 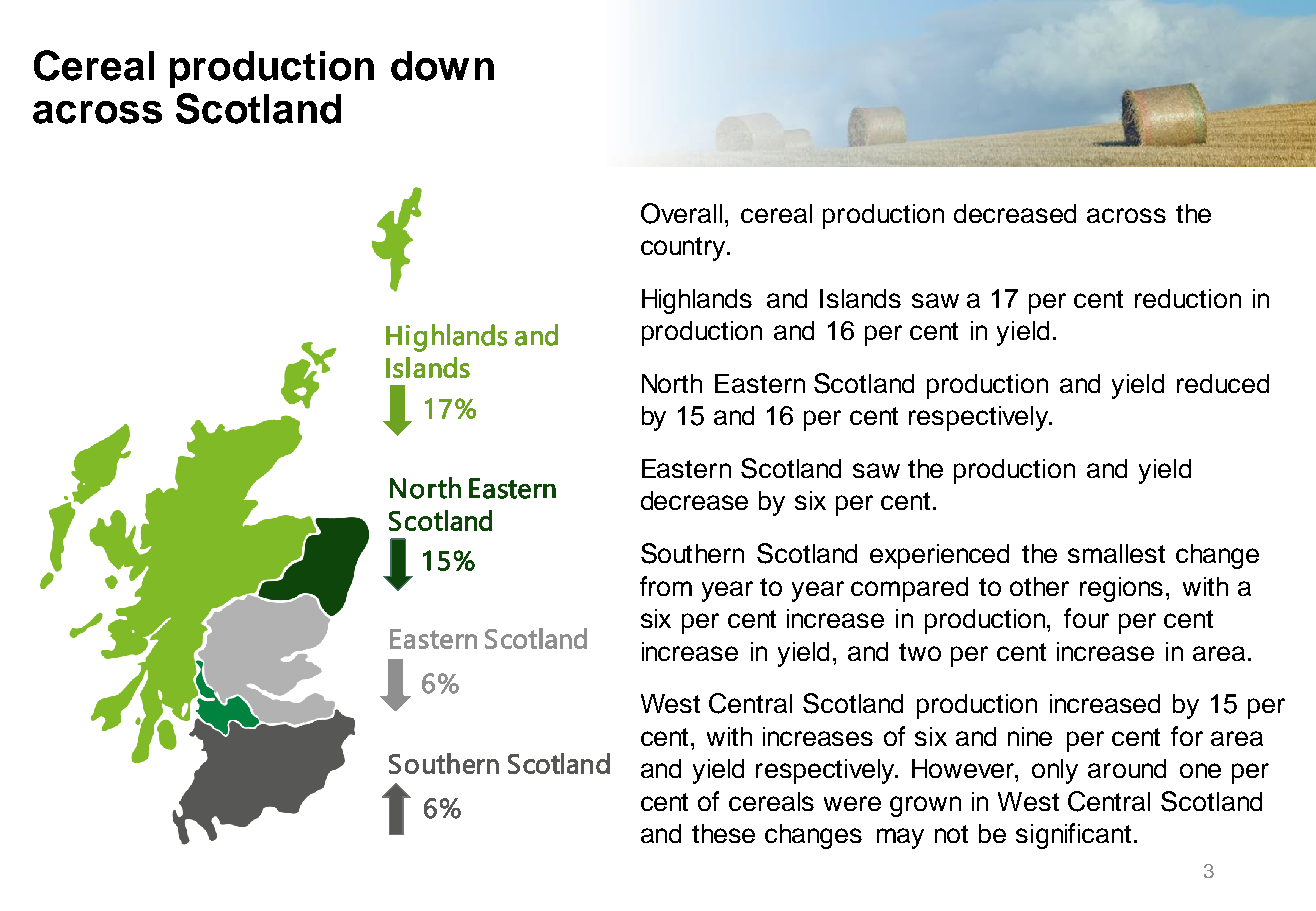 What do you see at coordinates (723, 833) in the image?
I see `these` at bounding box center [723, 833].
